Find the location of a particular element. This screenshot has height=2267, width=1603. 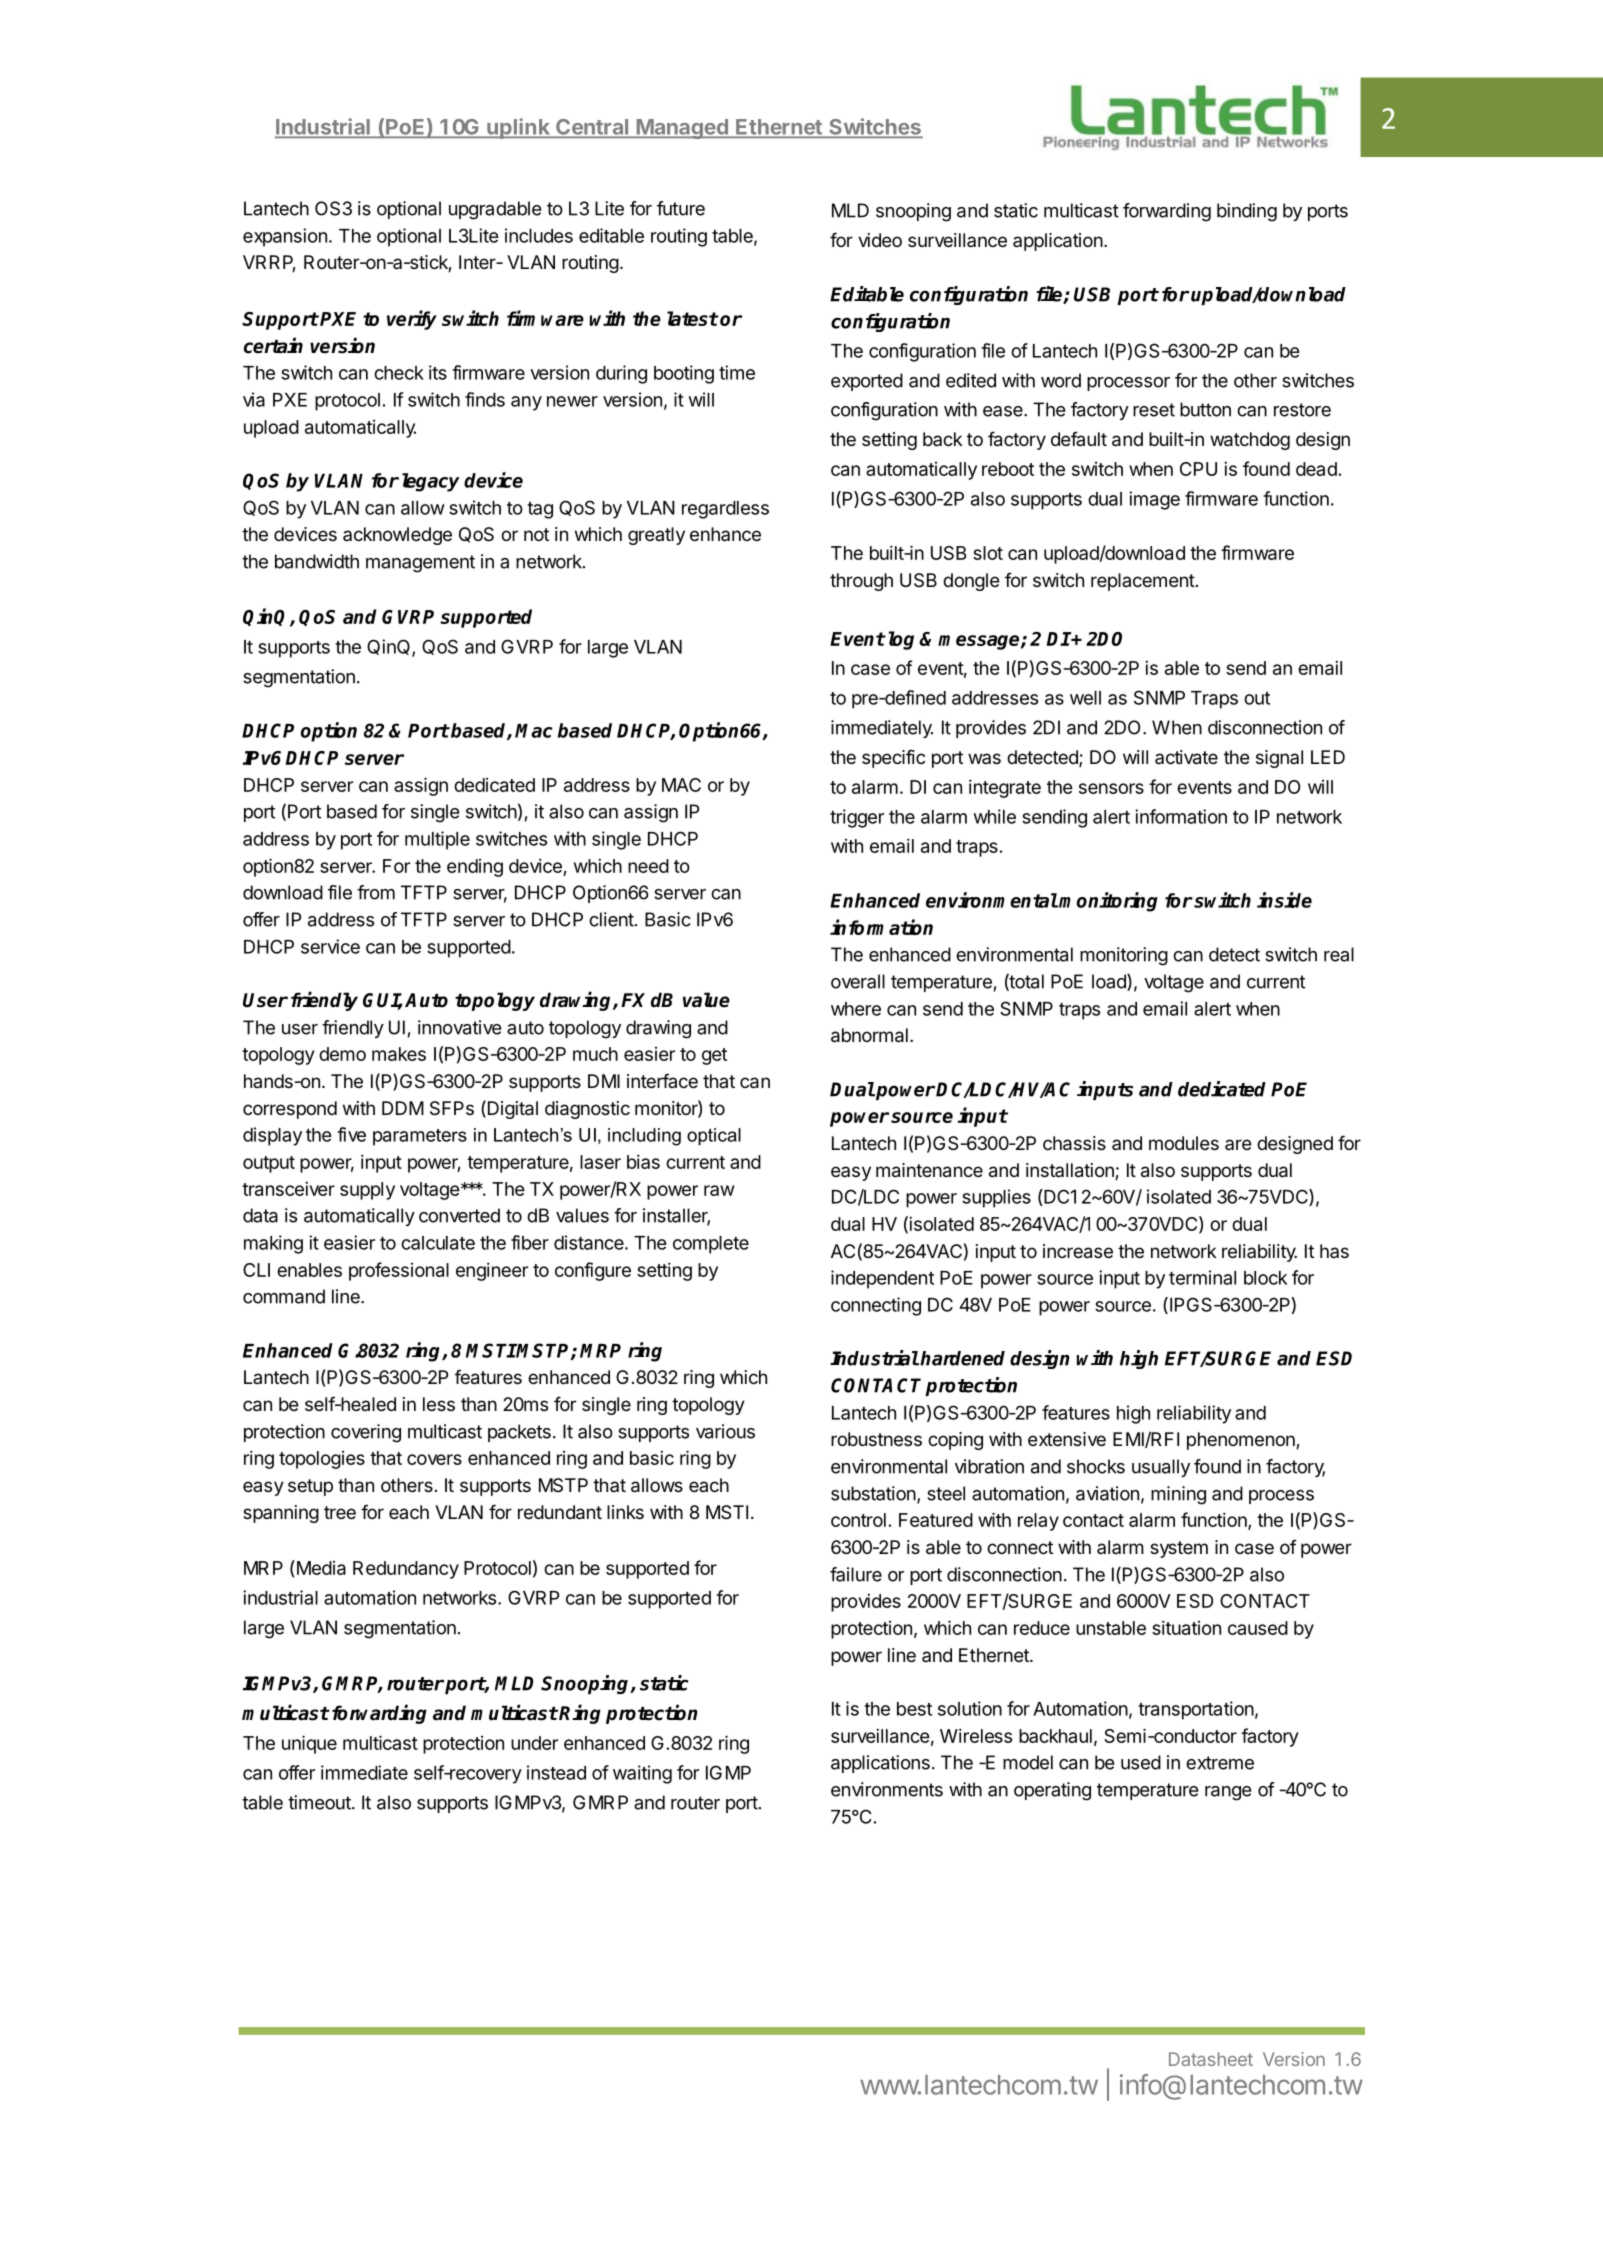

binding is located at coordinates (1247, 212).
